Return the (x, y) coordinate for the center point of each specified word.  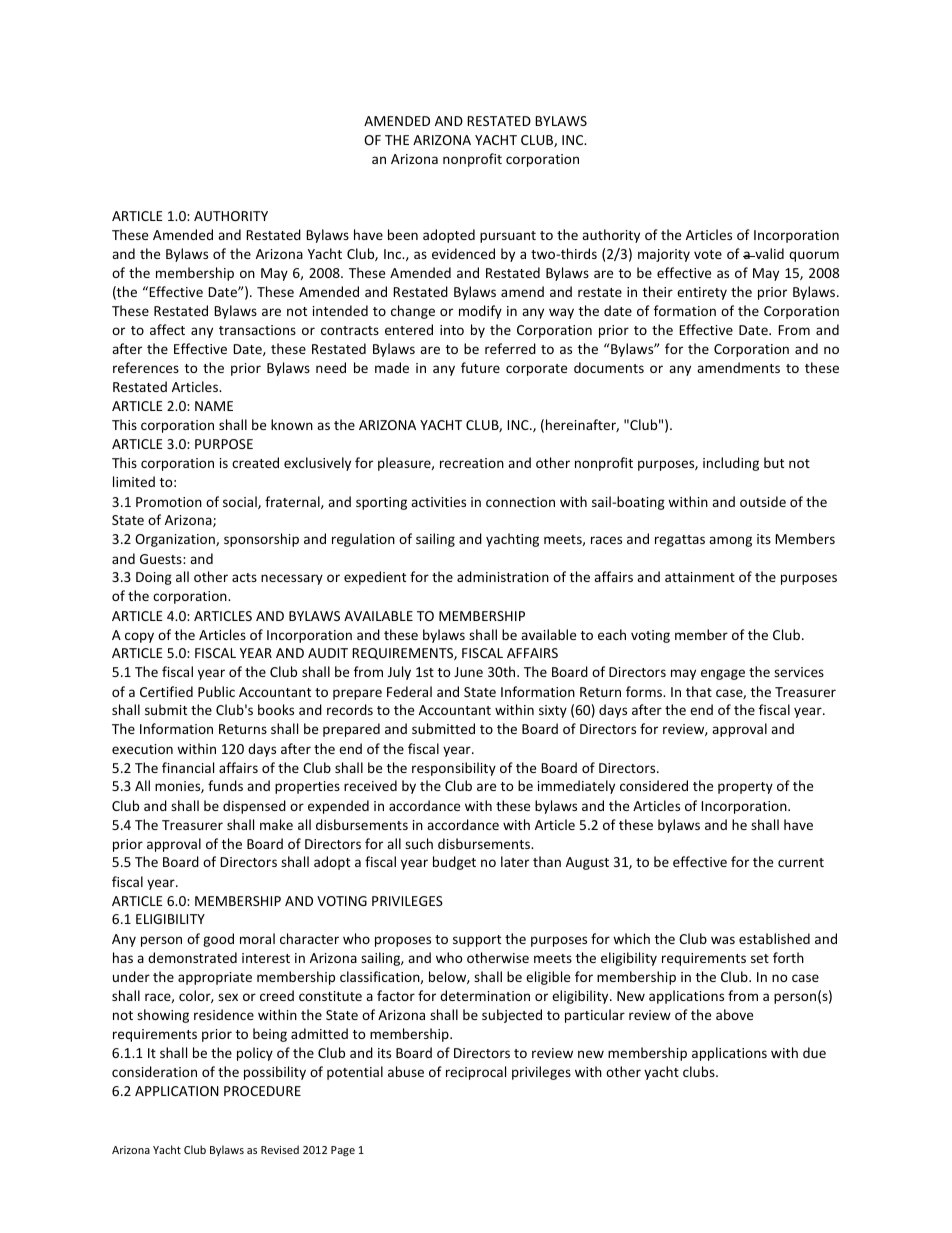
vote (708, 254)
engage (723, 674)
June (468, 672)
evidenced (463, 253)
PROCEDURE (262, 1091)
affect (167, 329)
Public (216, 691)
